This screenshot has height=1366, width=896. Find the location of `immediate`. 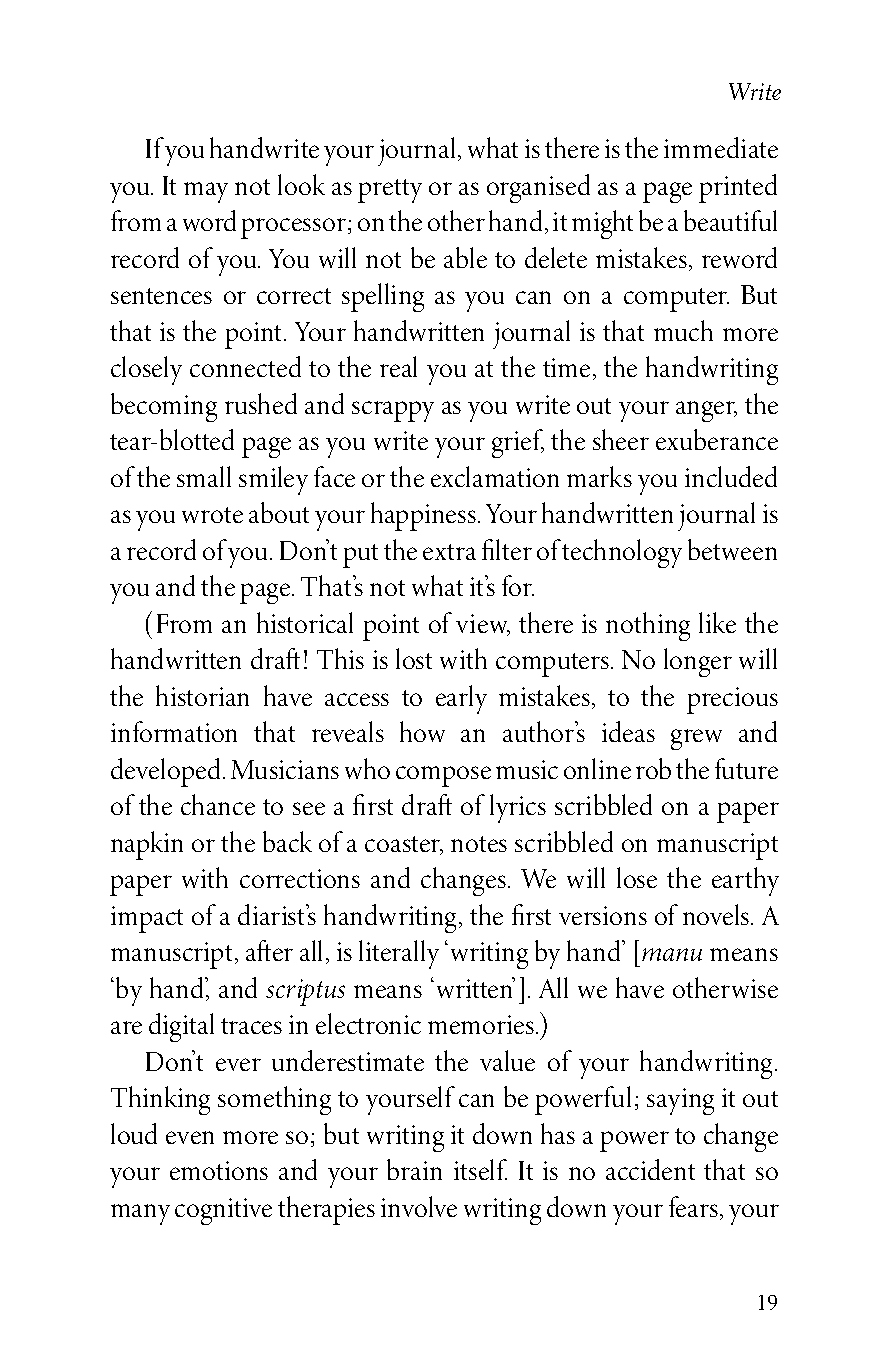

immediate is located at coordinates (721, 147).
